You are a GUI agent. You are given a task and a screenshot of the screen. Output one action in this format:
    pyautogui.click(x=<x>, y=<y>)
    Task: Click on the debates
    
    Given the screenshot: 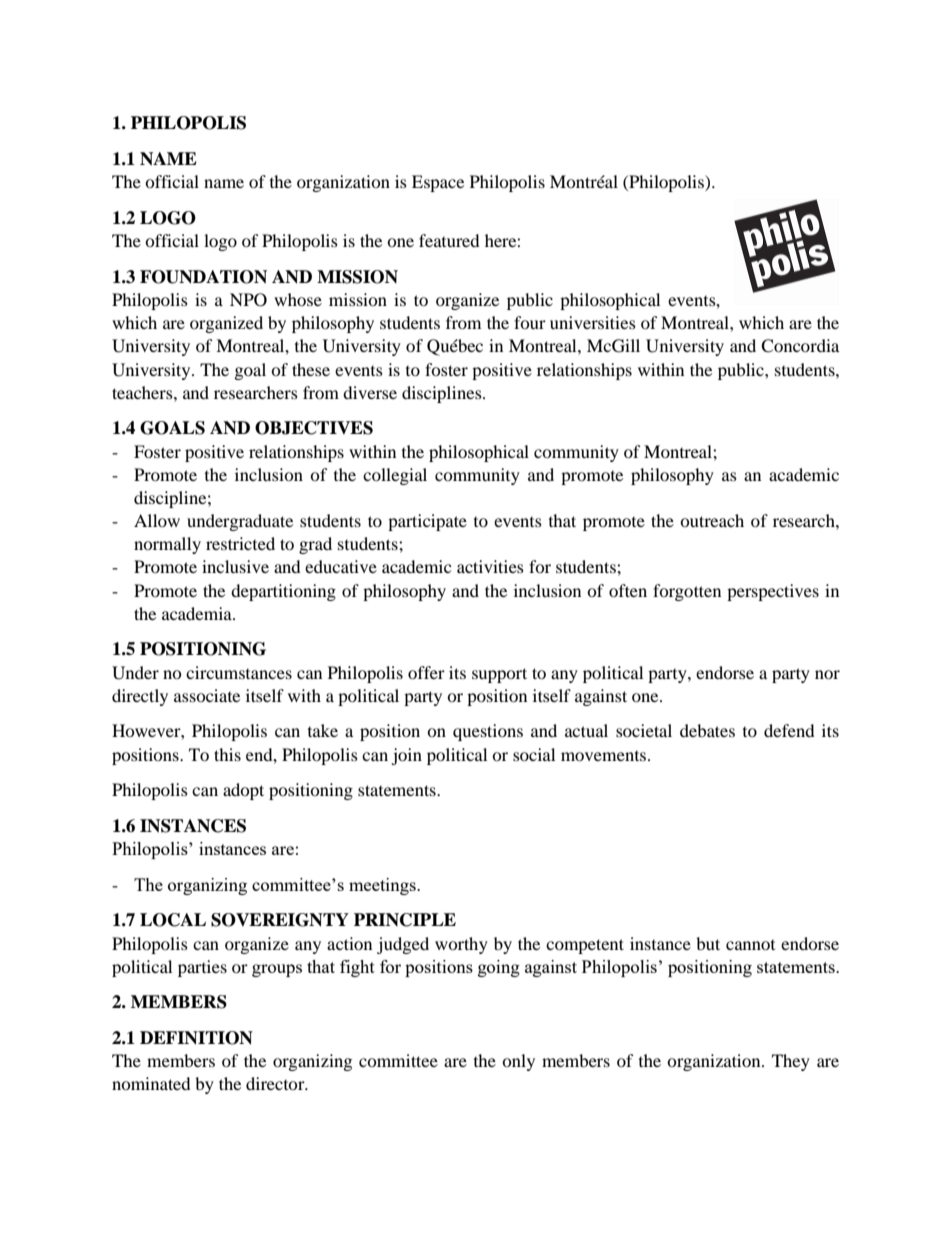 What is the action you would take?
    pyautogui.click(x=707, y=730)
